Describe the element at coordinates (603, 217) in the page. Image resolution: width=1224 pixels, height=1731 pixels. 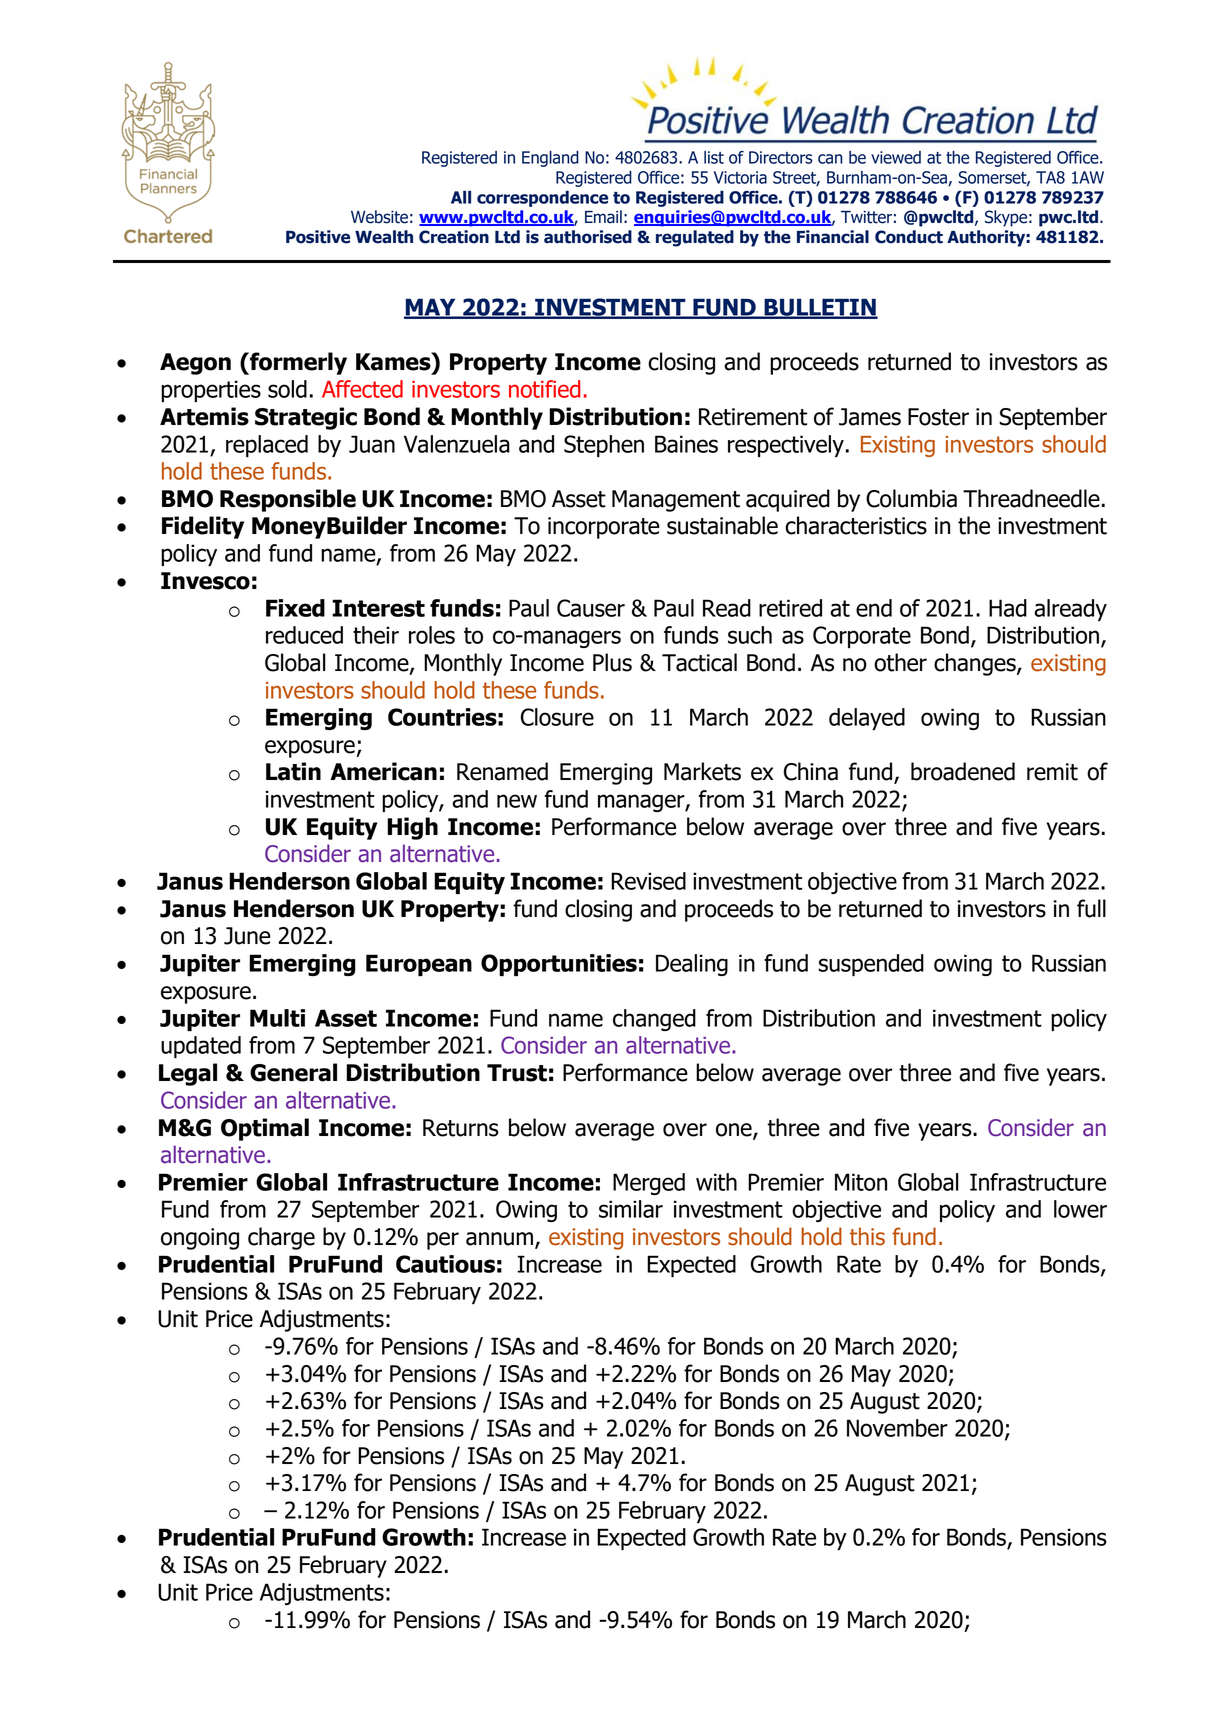
I see `Email` at that location.
